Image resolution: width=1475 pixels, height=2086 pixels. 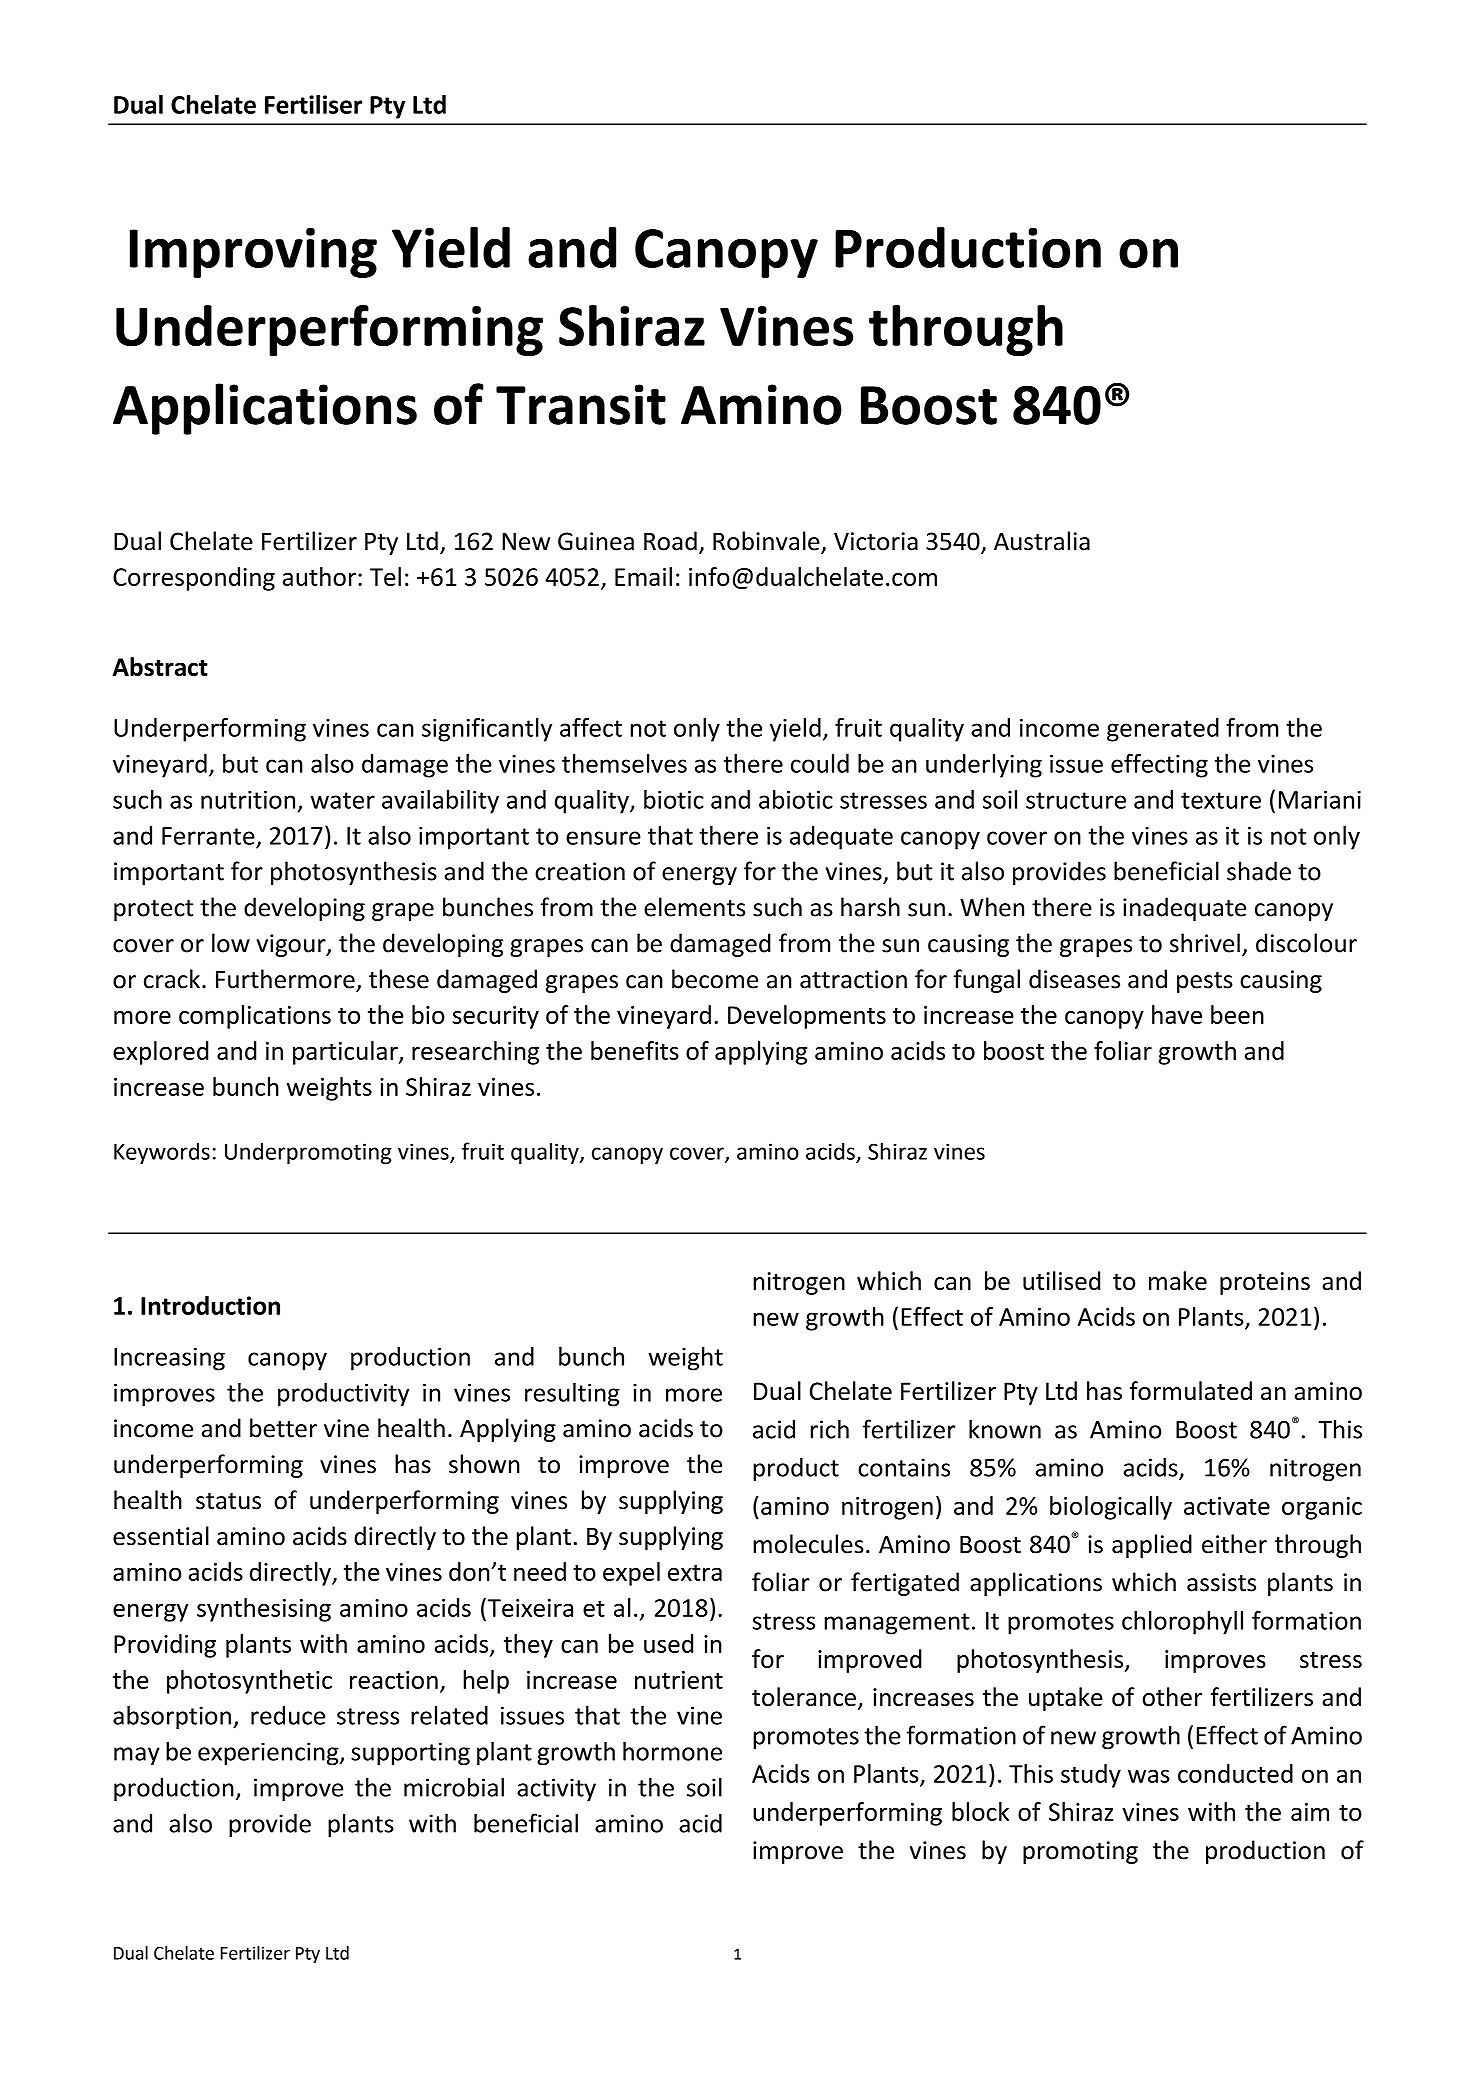 What do you see at coordinates (715, 979) in the screenshot?
I see `become` at bounding box center [715, 979].
